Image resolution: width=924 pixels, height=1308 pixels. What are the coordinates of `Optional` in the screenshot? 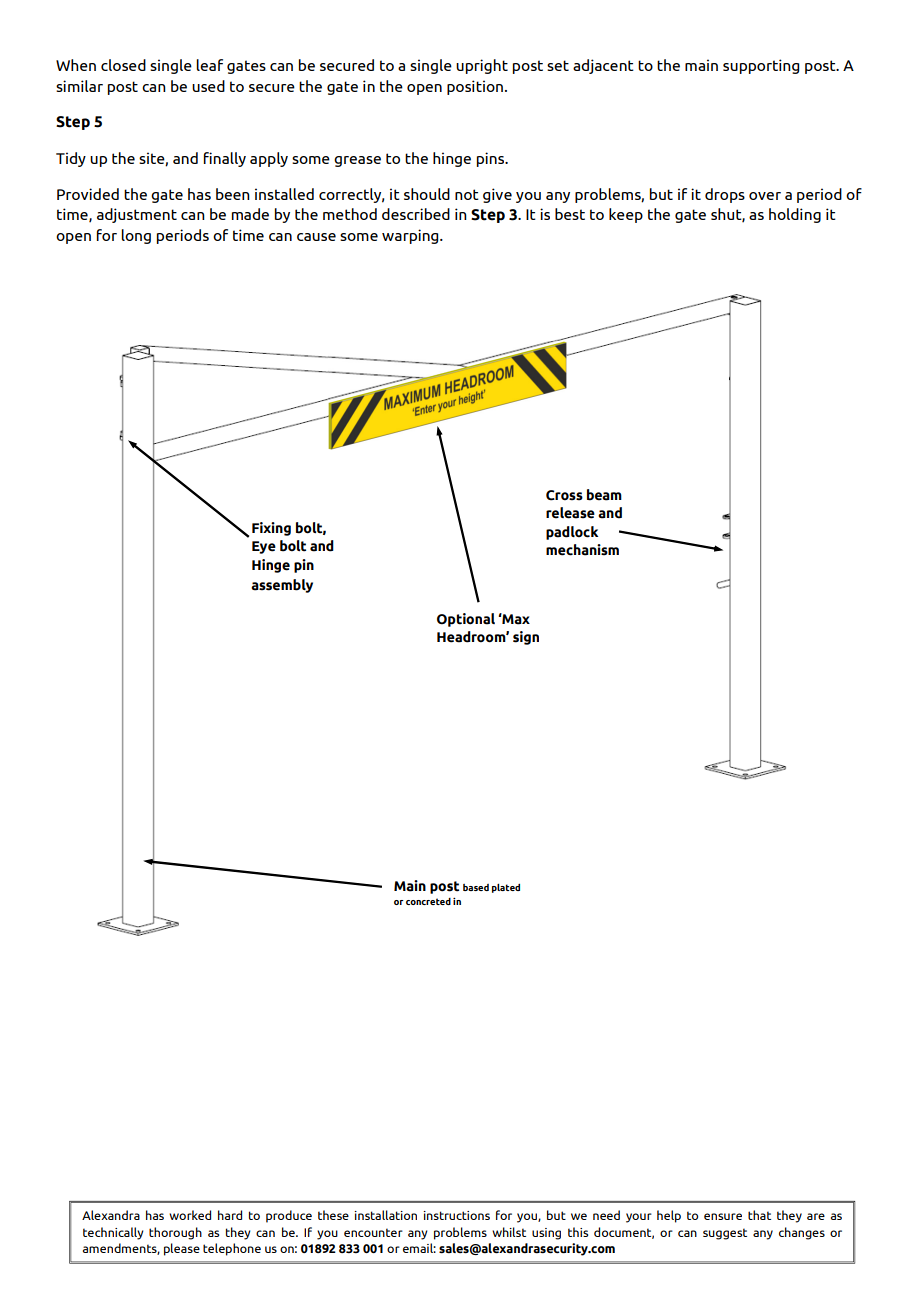 It's located at (466, 620).
